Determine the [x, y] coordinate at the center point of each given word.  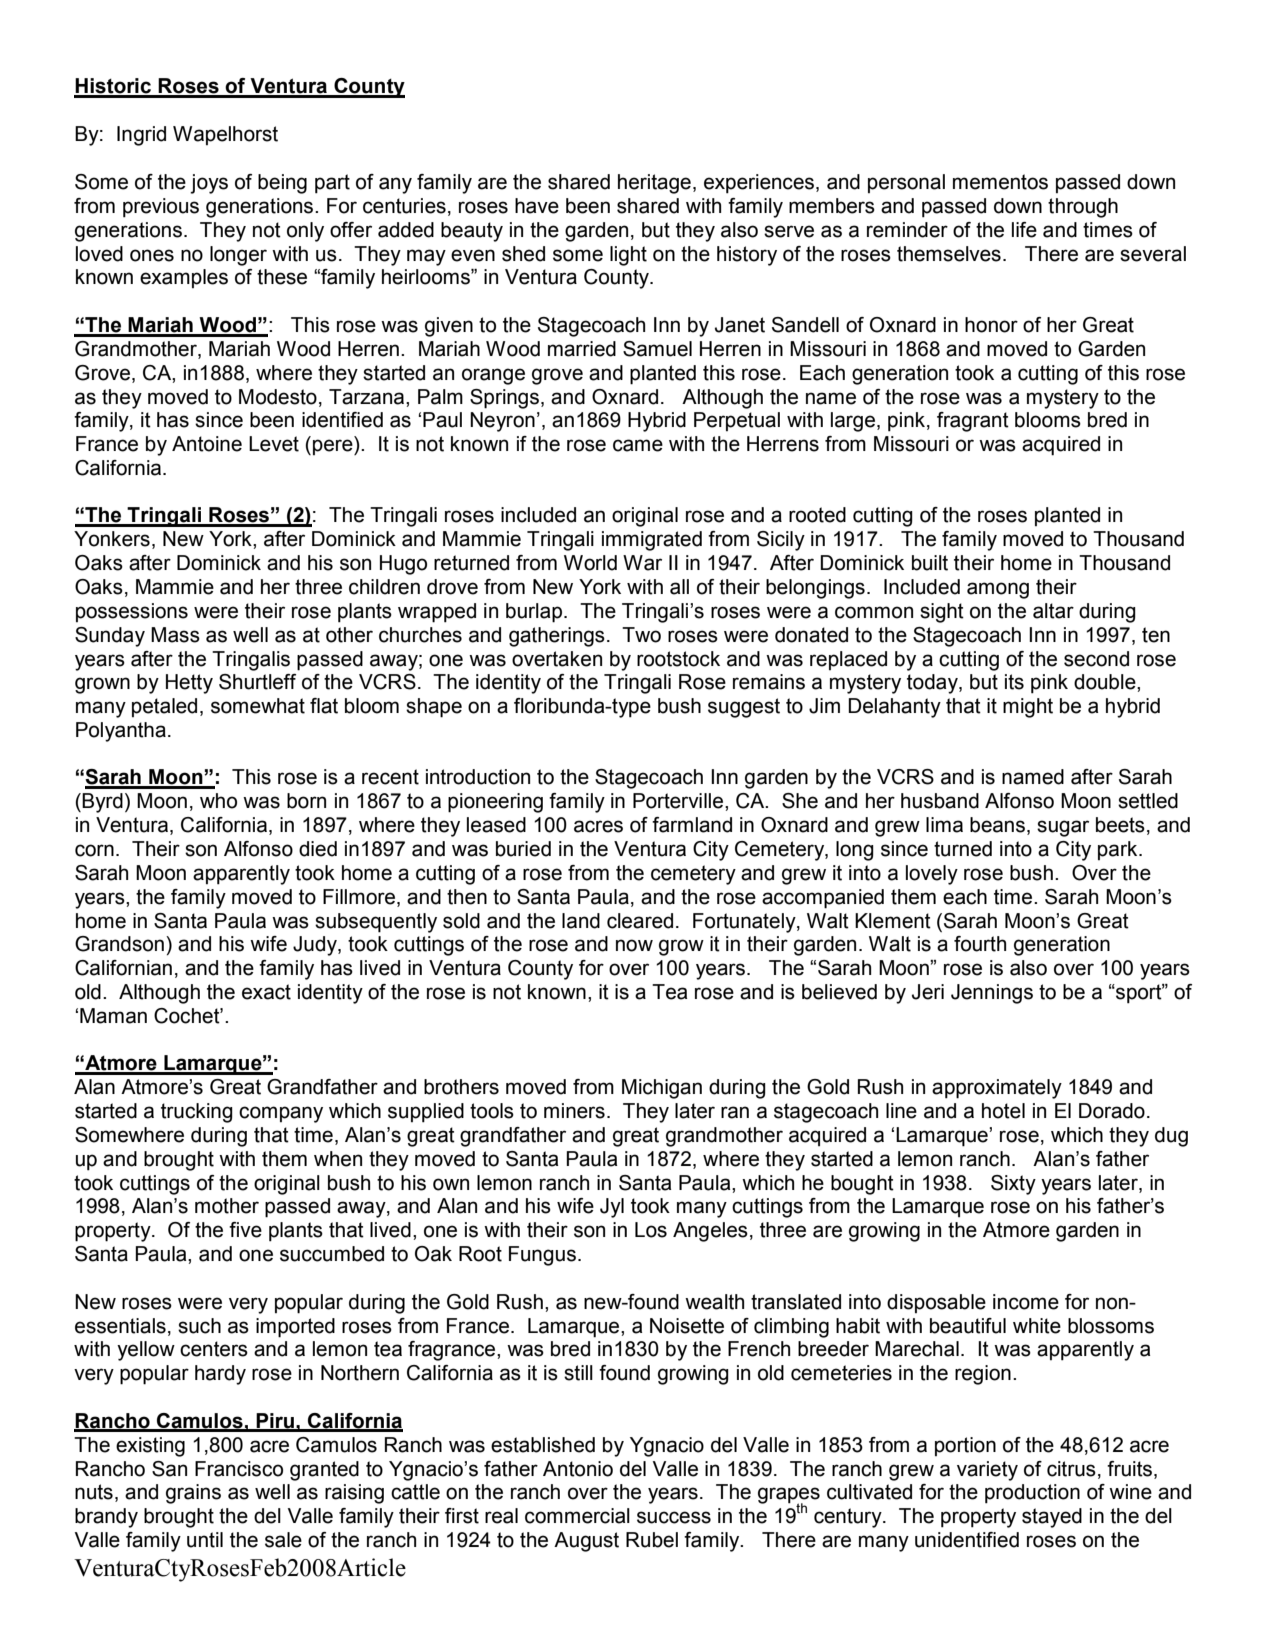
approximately [997, 1089]
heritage [654, 184]
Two [641, 635]
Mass [175, 635]
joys [209, 184]
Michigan [662, 1089]
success [674, 1517]
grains [193, 1494]
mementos [1000, 182]
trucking [197, 1113]
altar [1053, 611]
